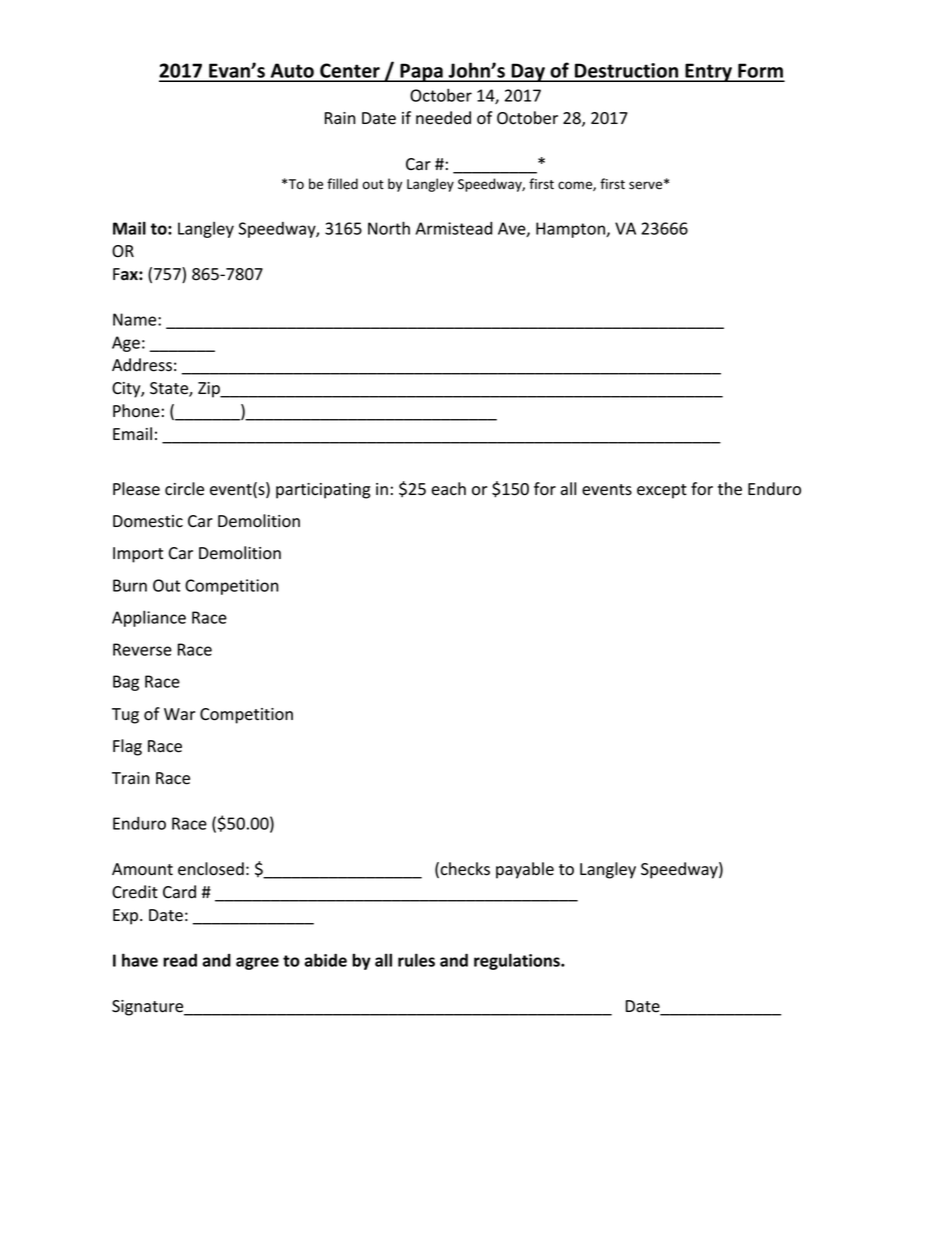 The width and height of the document is (952, 1233). I want to click on needed, so click(443, 118).
